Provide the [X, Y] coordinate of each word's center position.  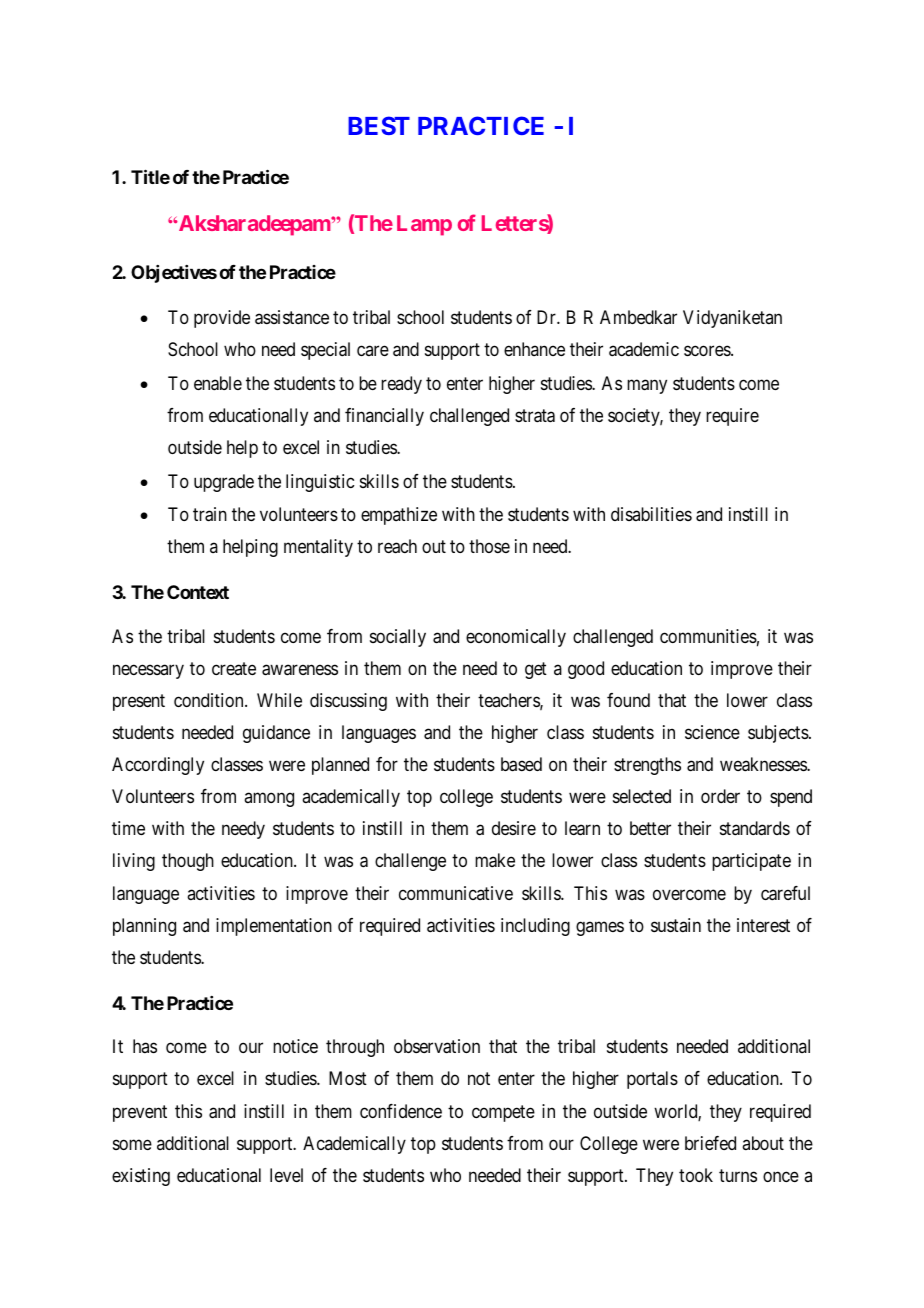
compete [503, 1113]
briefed [710, 1143]
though [188, 862]
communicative [456, 893]
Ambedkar [638, 317]
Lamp [424, 225]
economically [516, 638]
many [647, 386]
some [132, 1144]
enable [218, 383]
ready [401, 385]
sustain [676, 925]
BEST [379, 125]
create [234, 668]
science [712, 732]
